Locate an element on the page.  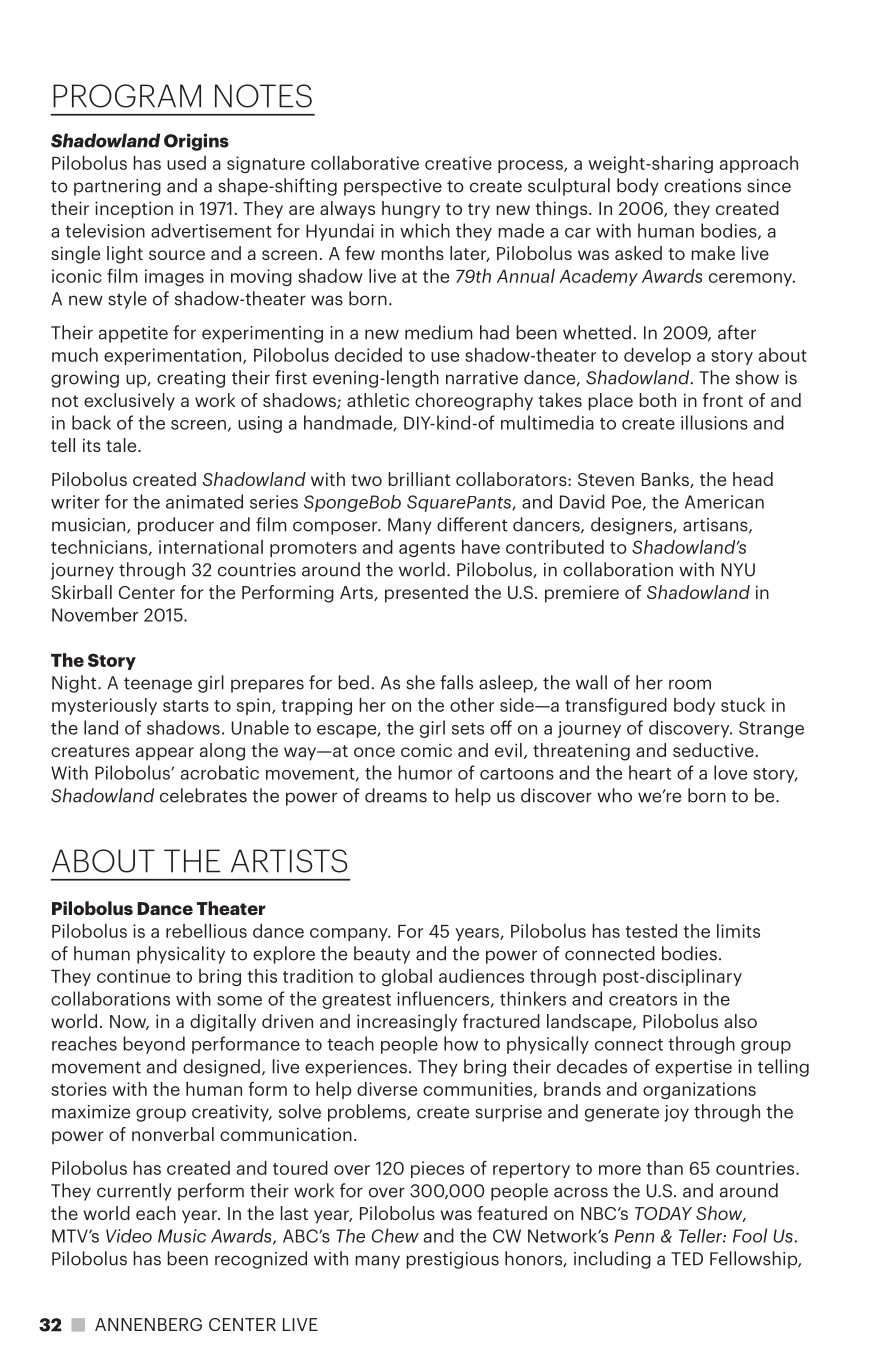
producer is located at coordinates (176, 526).
